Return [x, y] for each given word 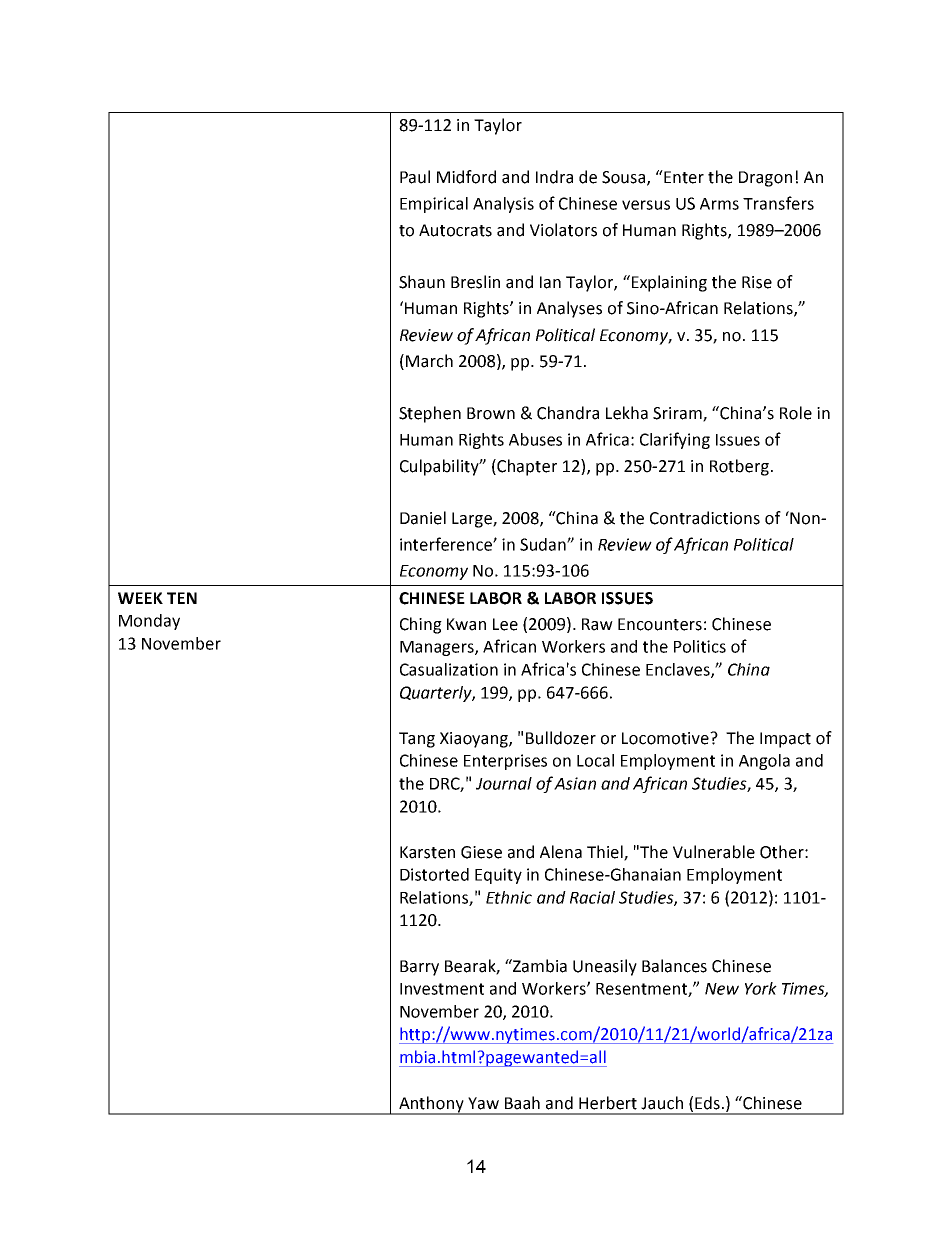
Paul [415, 177]
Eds [707, 1103]
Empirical [434, 205]
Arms [719, 204]
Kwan [466, 624]
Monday [149, 622]
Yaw [483, 1103]
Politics [700, 646]
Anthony [431, 1105]
